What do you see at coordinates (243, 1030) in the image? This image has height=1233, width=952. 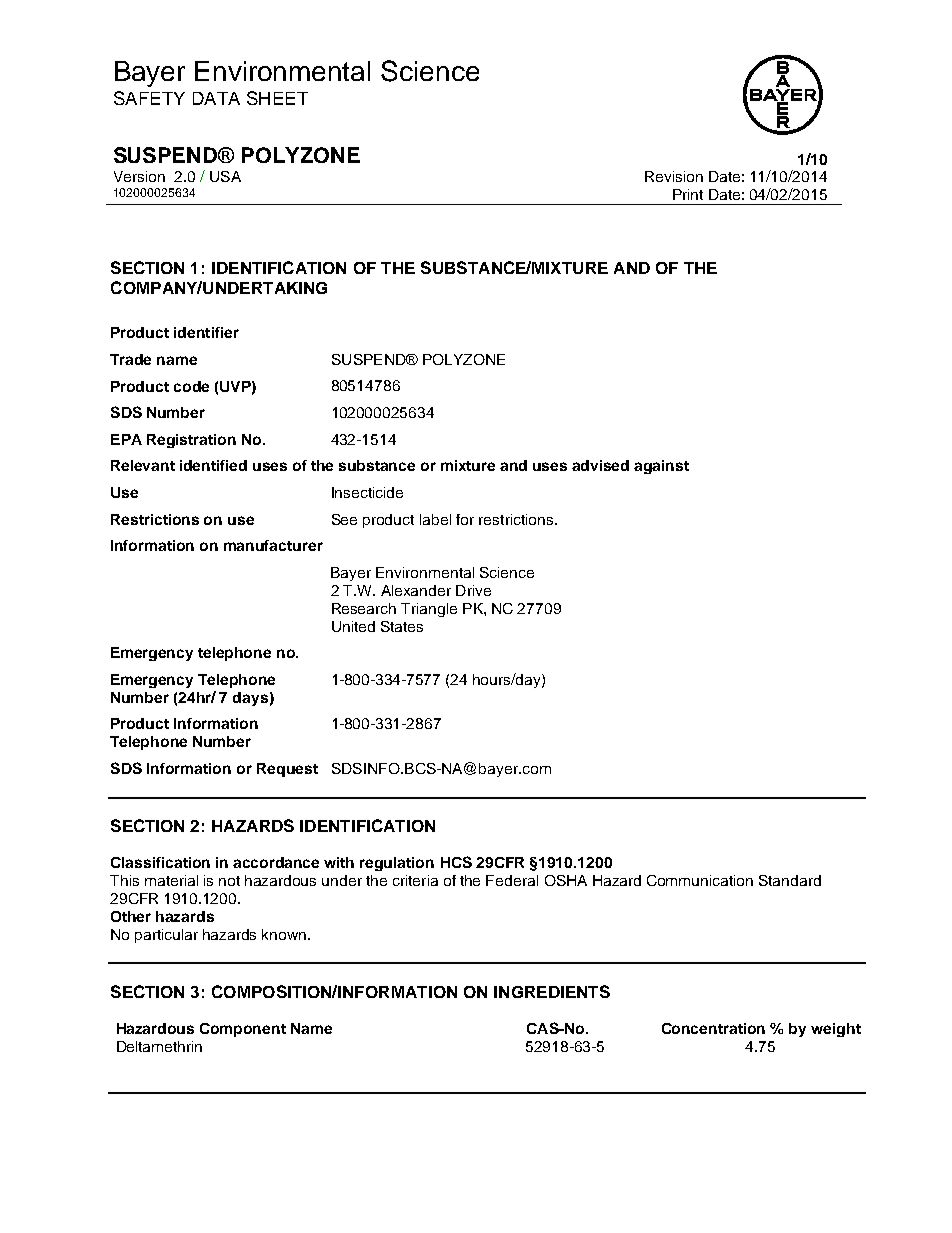 I see `Component` at bounding box center [243, 1030].
